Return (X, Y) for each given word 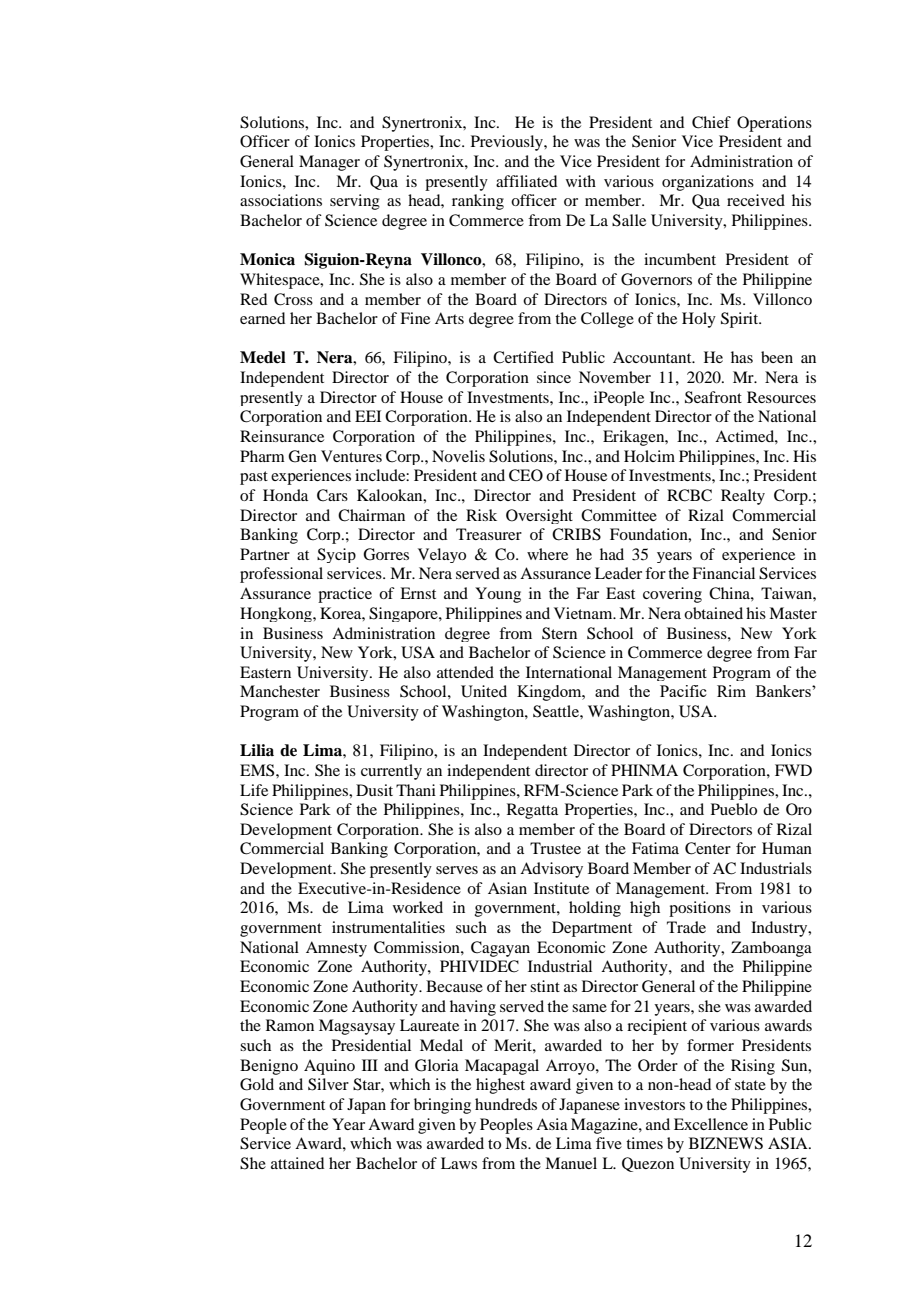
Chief (711, 122)
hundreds (506, 1104)
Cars (332, 495)
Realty (743, 497)
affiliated (526, 181)
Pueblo (734, 809)
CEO (526, 475)
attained (297, 1163)
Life (254, 790)
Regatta (532, 811)
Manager (329, 163)
